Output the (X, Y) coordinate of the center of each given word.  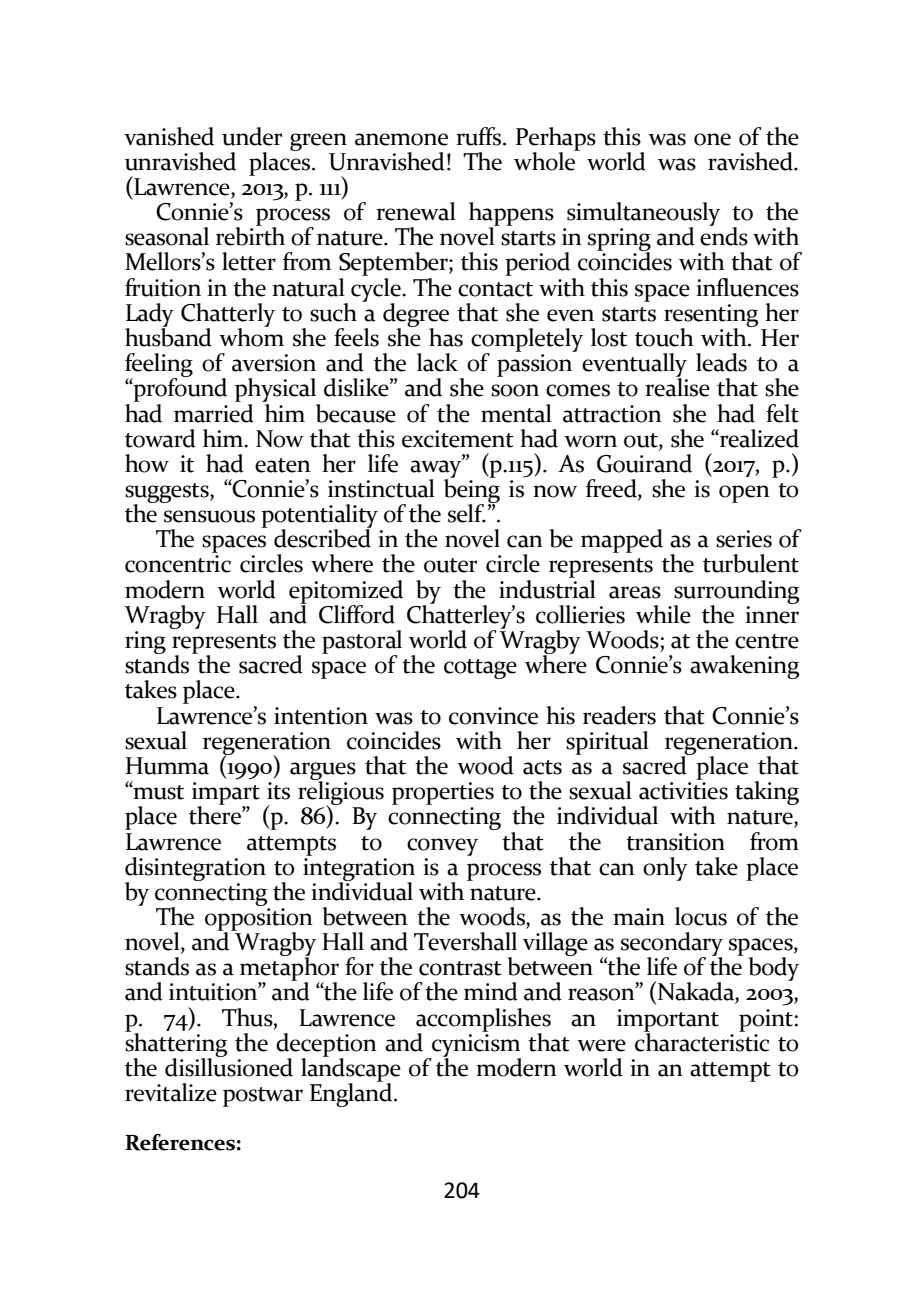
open (744, 494)
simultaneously (643, 215)
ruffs (480, 136)
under (252, 136)
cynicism (475, 1045)
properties (443, 793)
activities (683, 791)
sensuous (209, 516)
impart (226, 794)
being (472, 490)
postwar (263, 1097)
